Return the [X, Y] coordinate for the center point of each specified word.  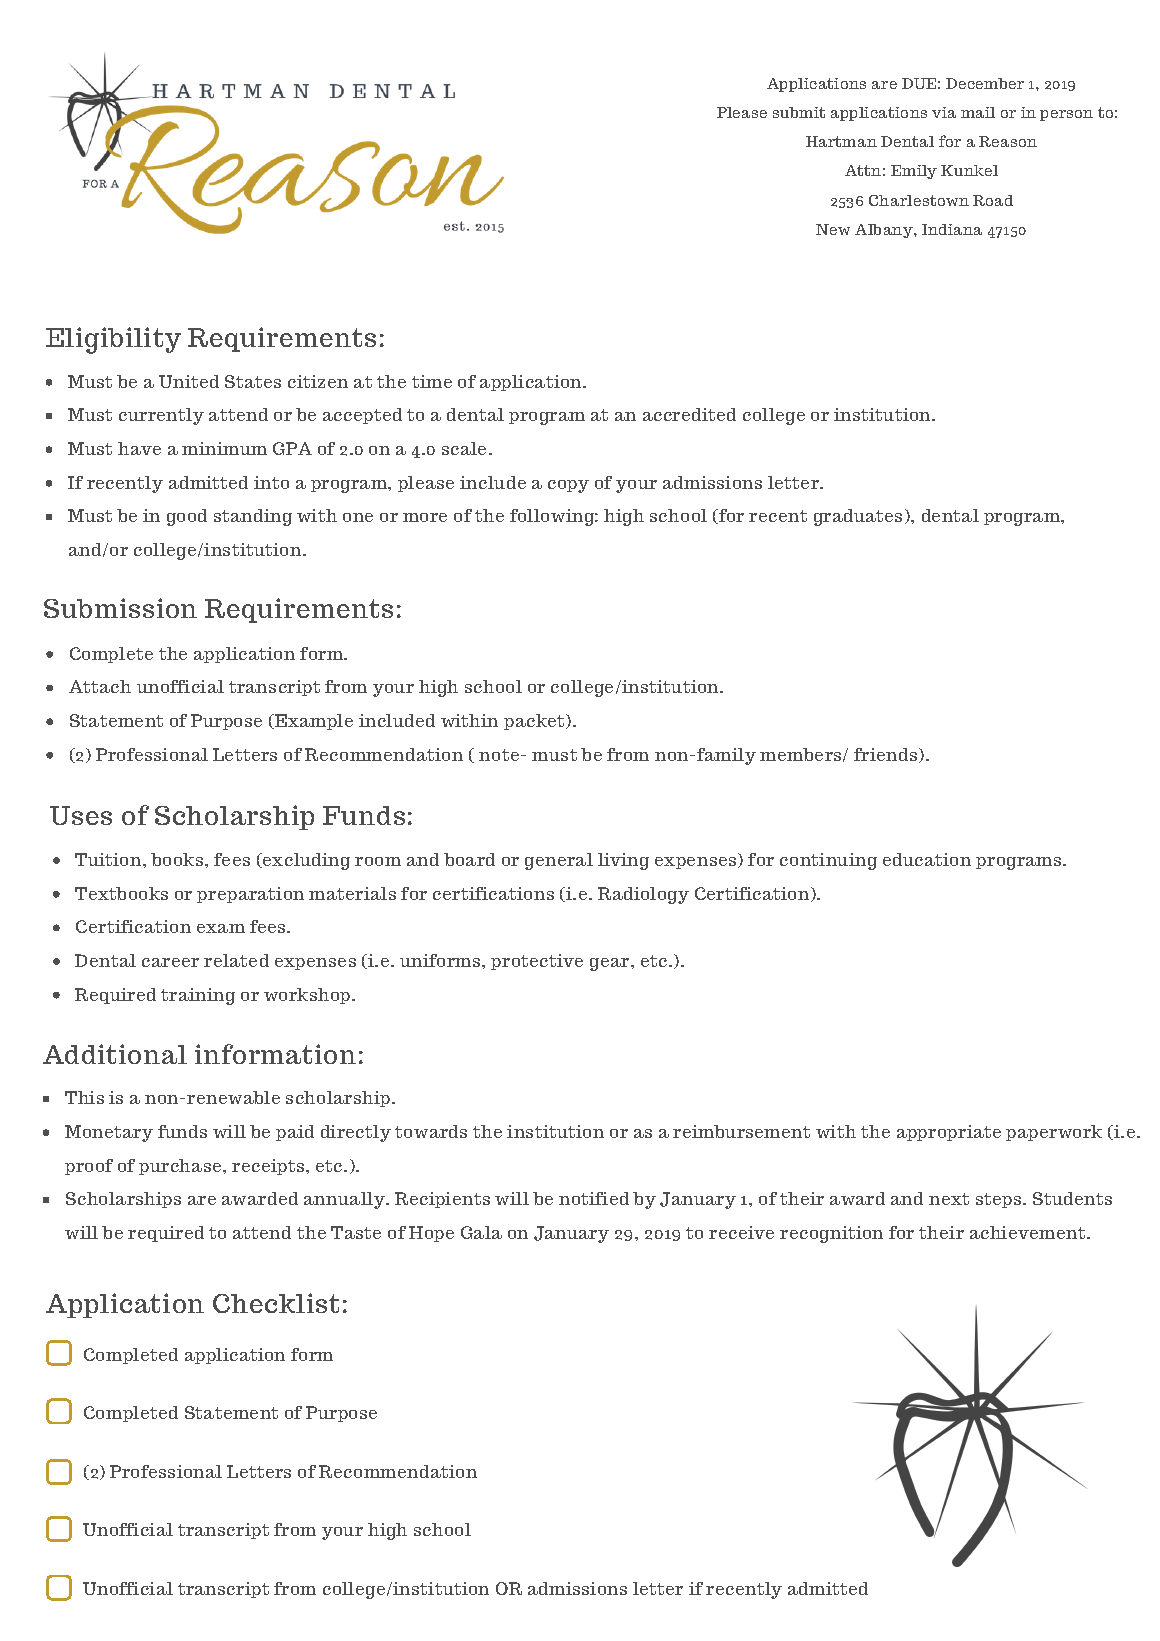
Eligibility [113, 340]
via [944, 112]
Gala [481, 1232]
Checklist [276, 1303]
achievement [1029, 1232]
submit [799, 112]
